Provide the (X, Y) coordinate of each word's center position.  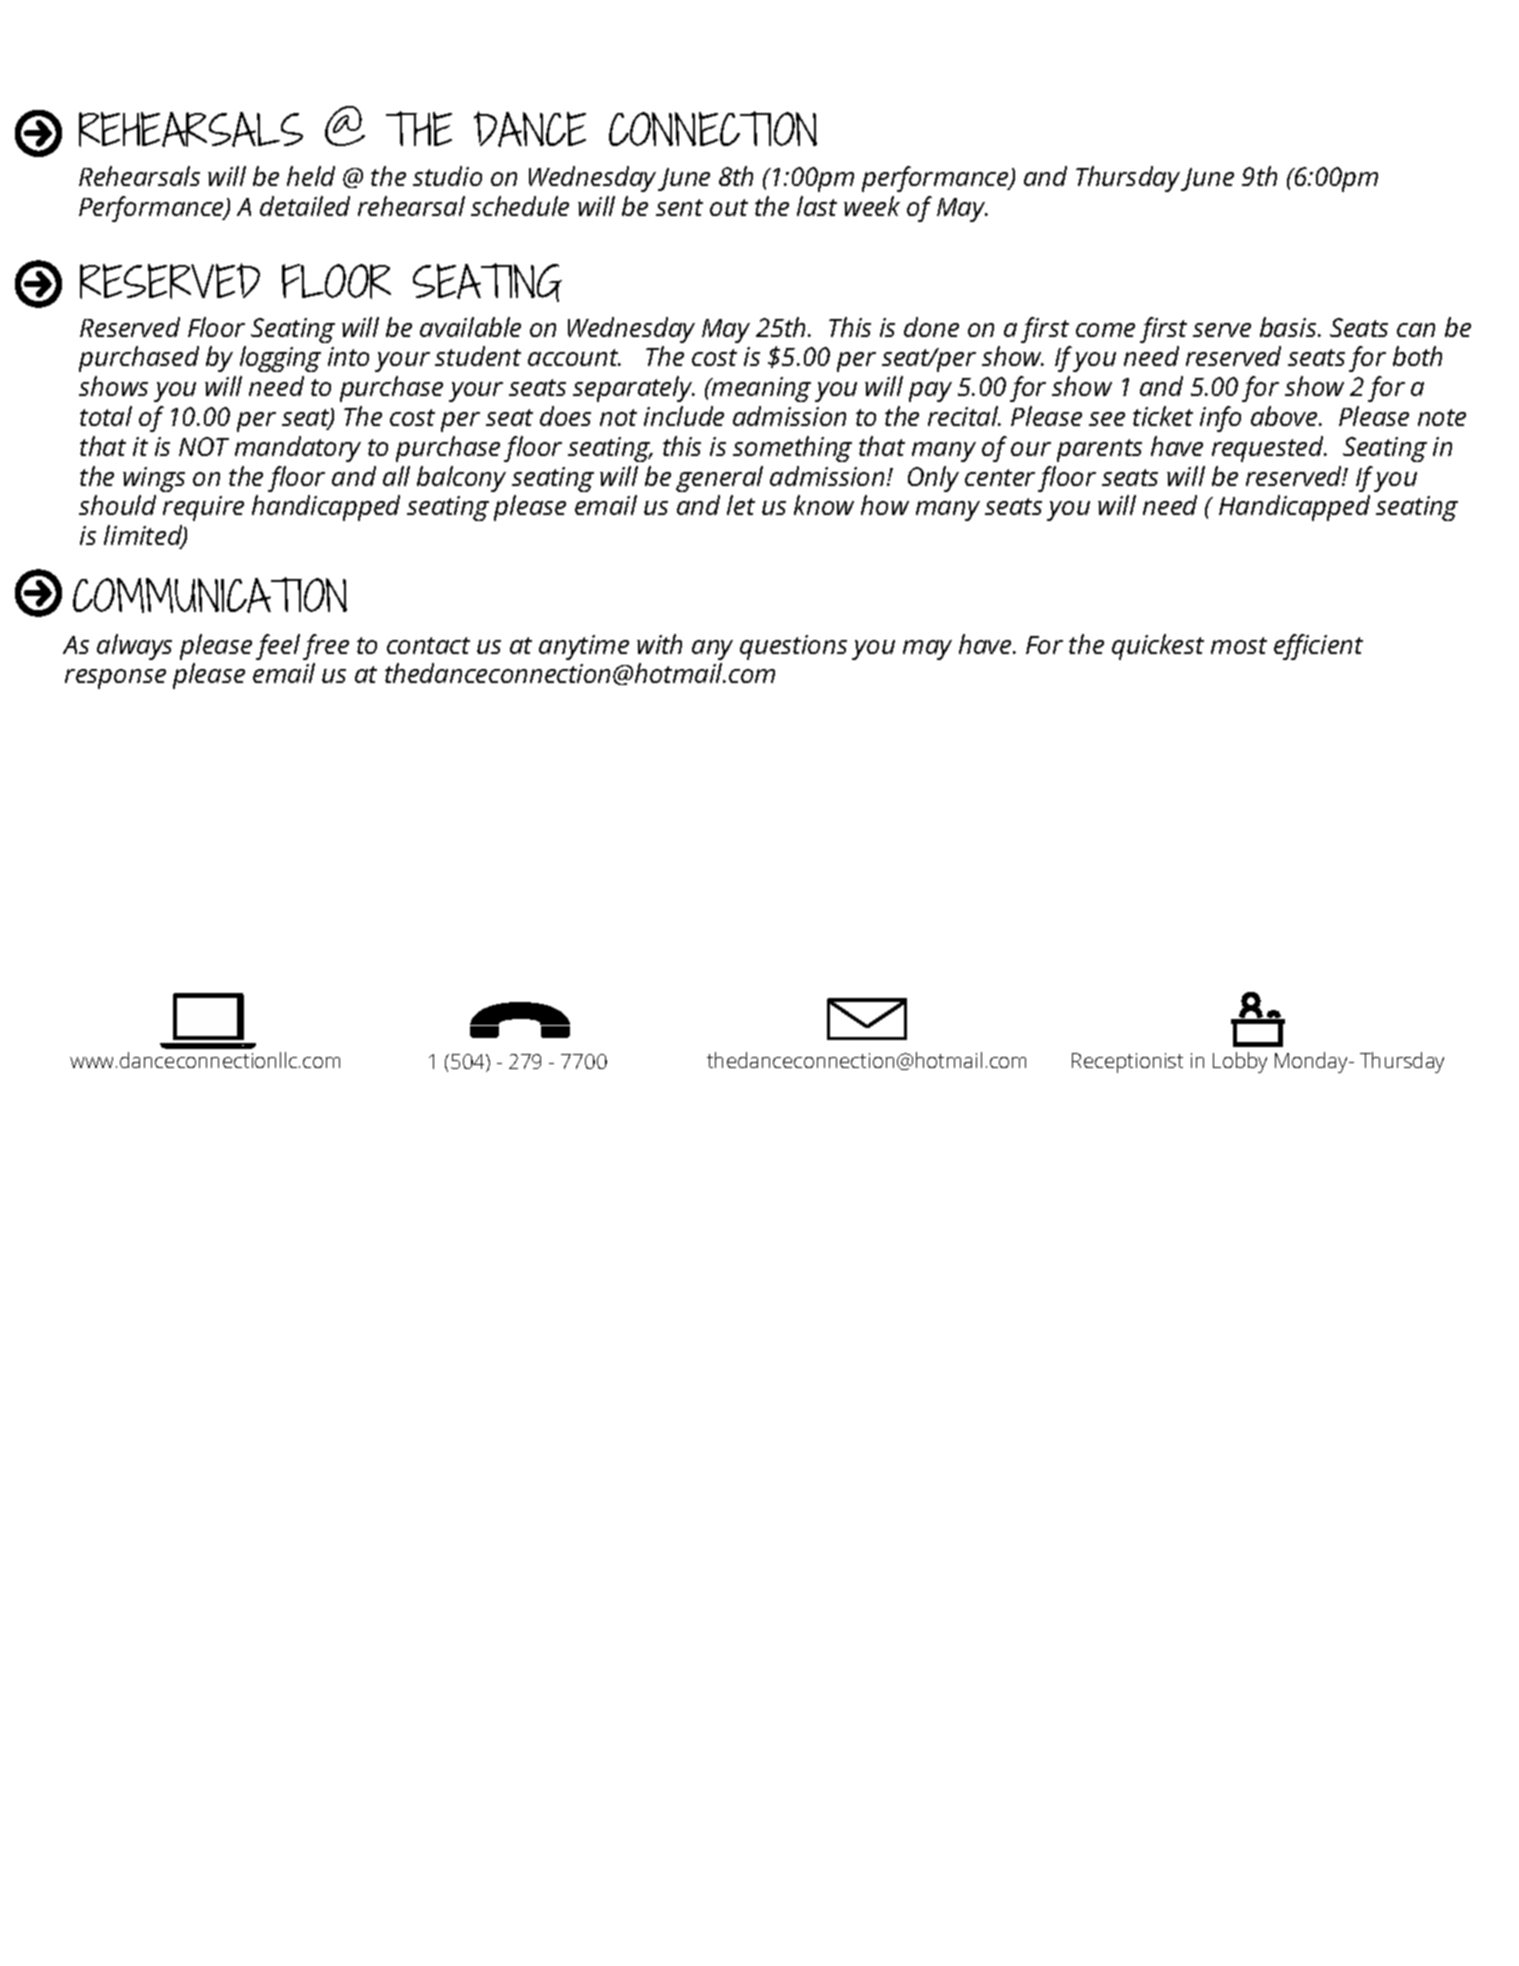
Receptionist (1127, 1063)
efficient (1318, 647)
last (817, 206)
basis (1289, 327)
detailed (305, 206)
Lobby (1240, 1062)
